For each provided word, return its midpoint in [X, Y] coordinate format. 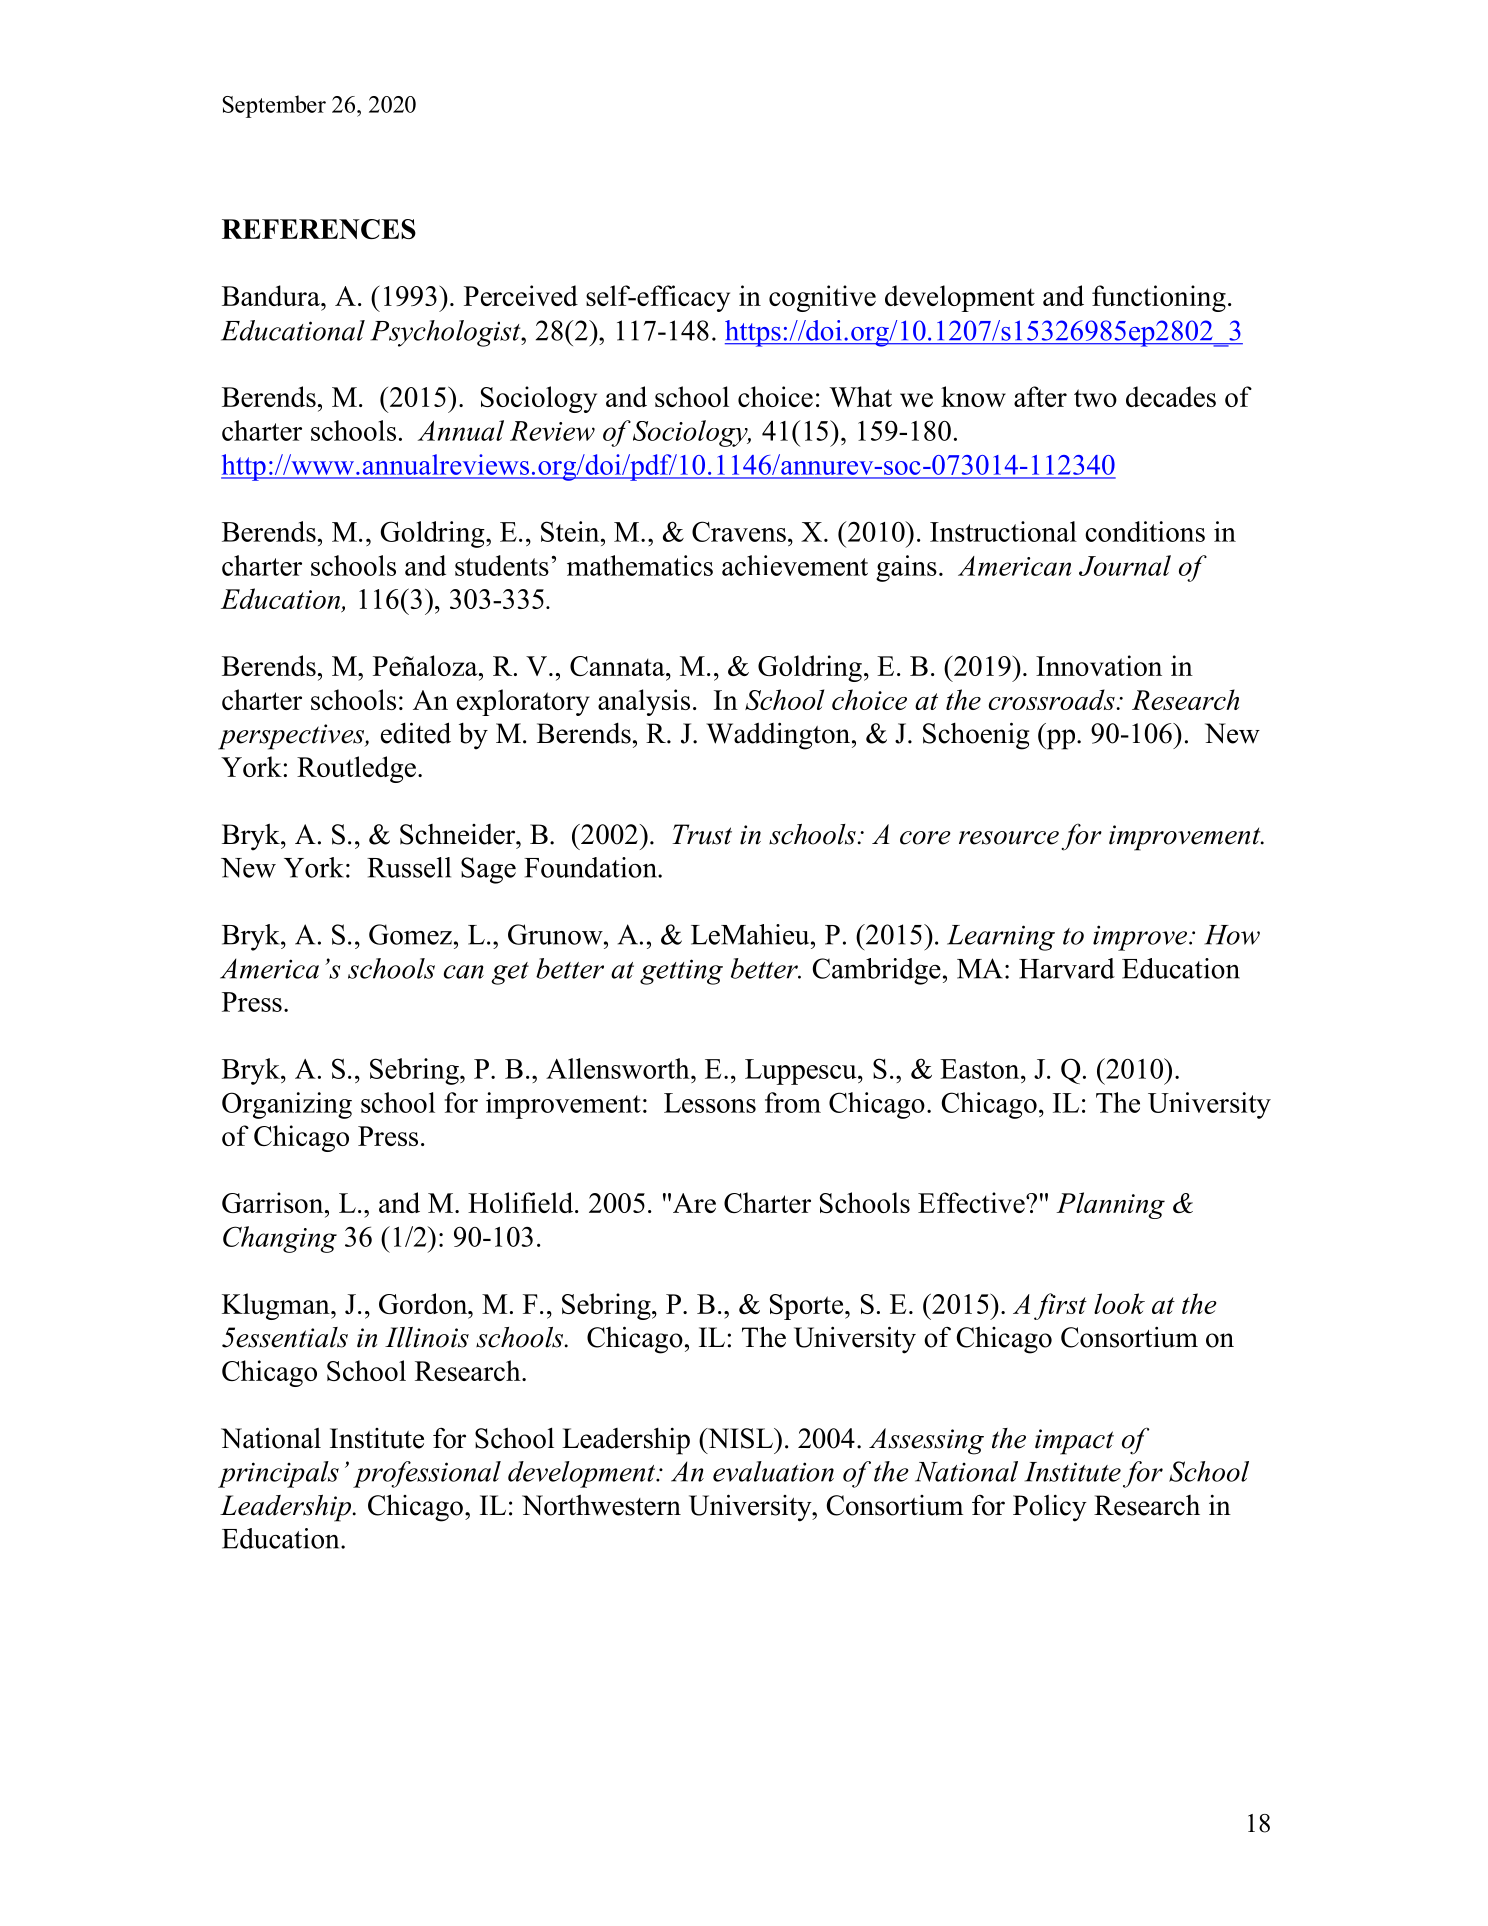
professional [427, 1474]
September [274, 106]
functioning [1159, 298]
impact [1074, 1442]
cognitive [822, 298]
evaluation [773, 1471]
